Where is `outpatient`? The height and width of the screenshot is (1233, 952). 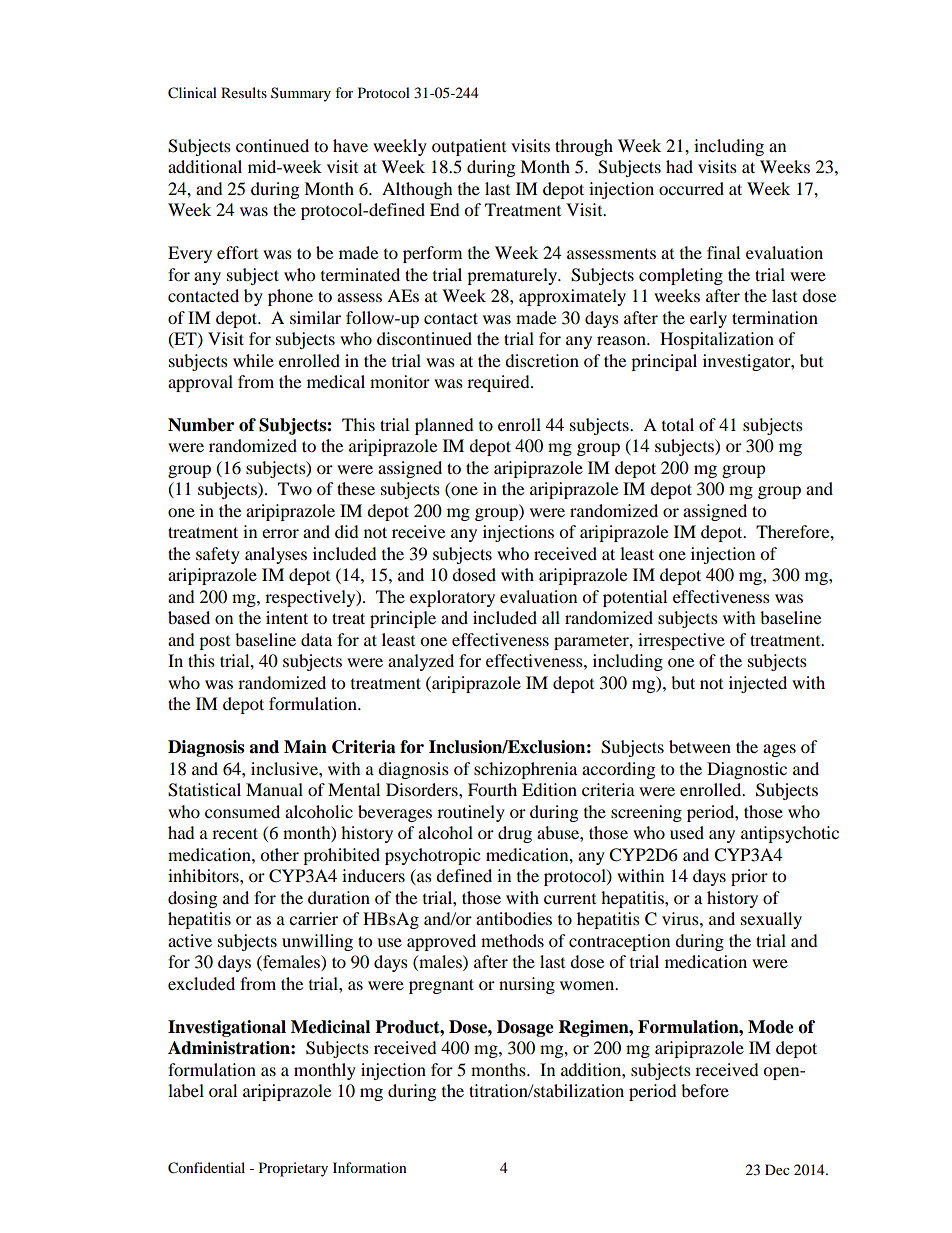
outpatient is located at coordinates (469, 147).
